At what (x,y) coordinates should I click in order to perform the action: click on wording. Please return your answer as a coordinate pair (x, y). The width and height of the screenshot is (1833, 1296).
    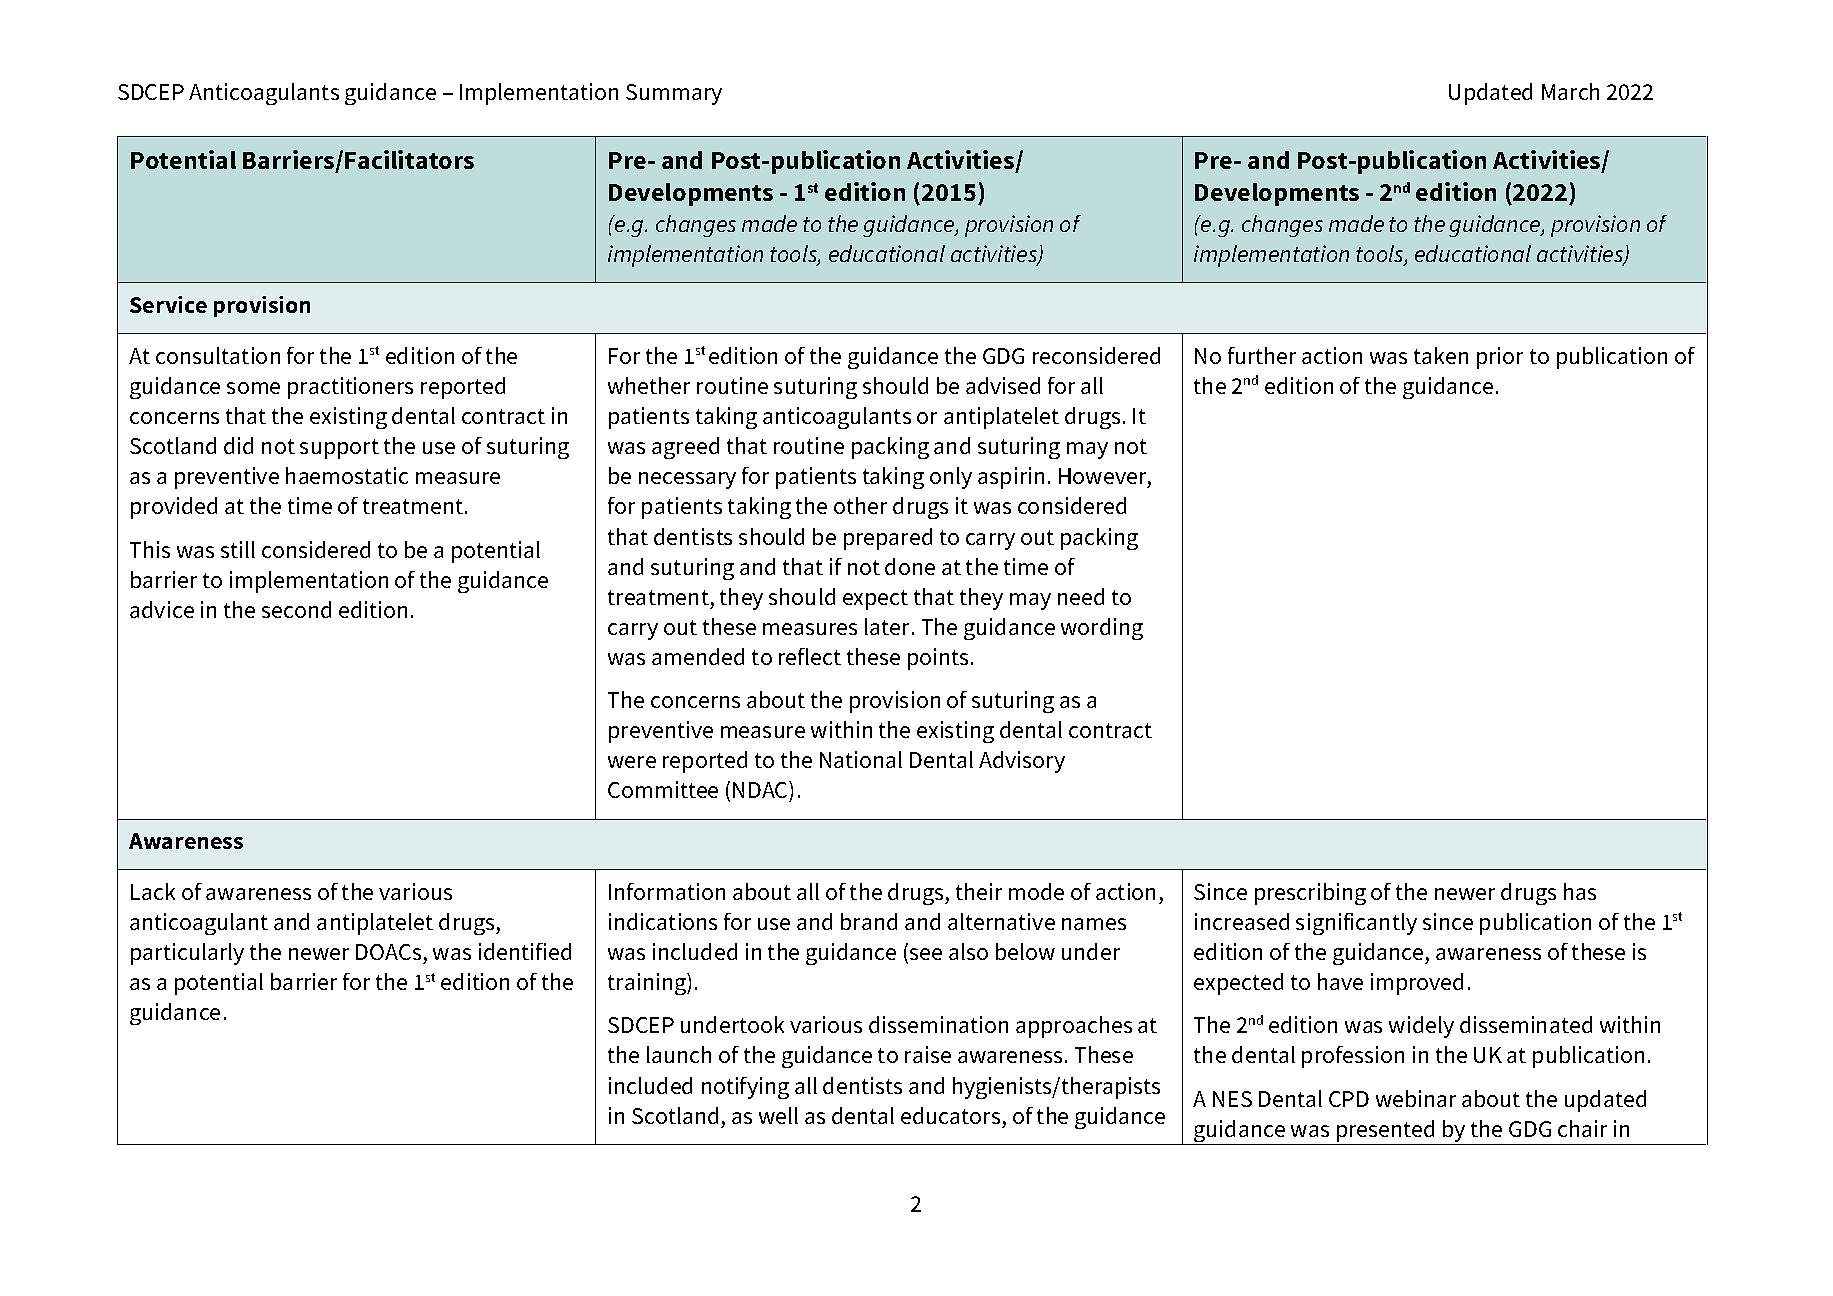
    Looking at the image, I should click on (1102, 629).
